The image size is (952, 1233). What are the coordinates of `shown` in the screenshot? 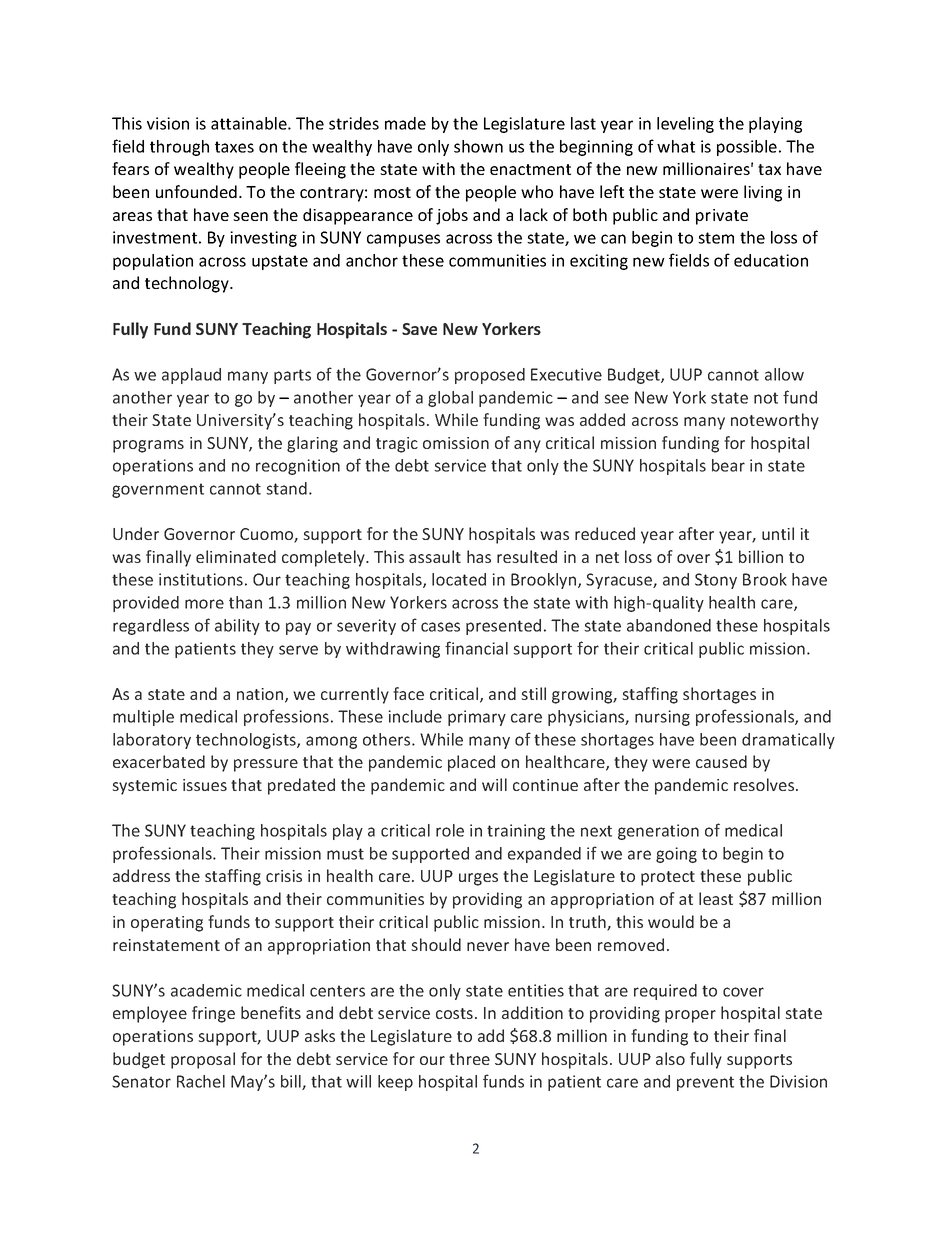 It's located at (478, 146).
